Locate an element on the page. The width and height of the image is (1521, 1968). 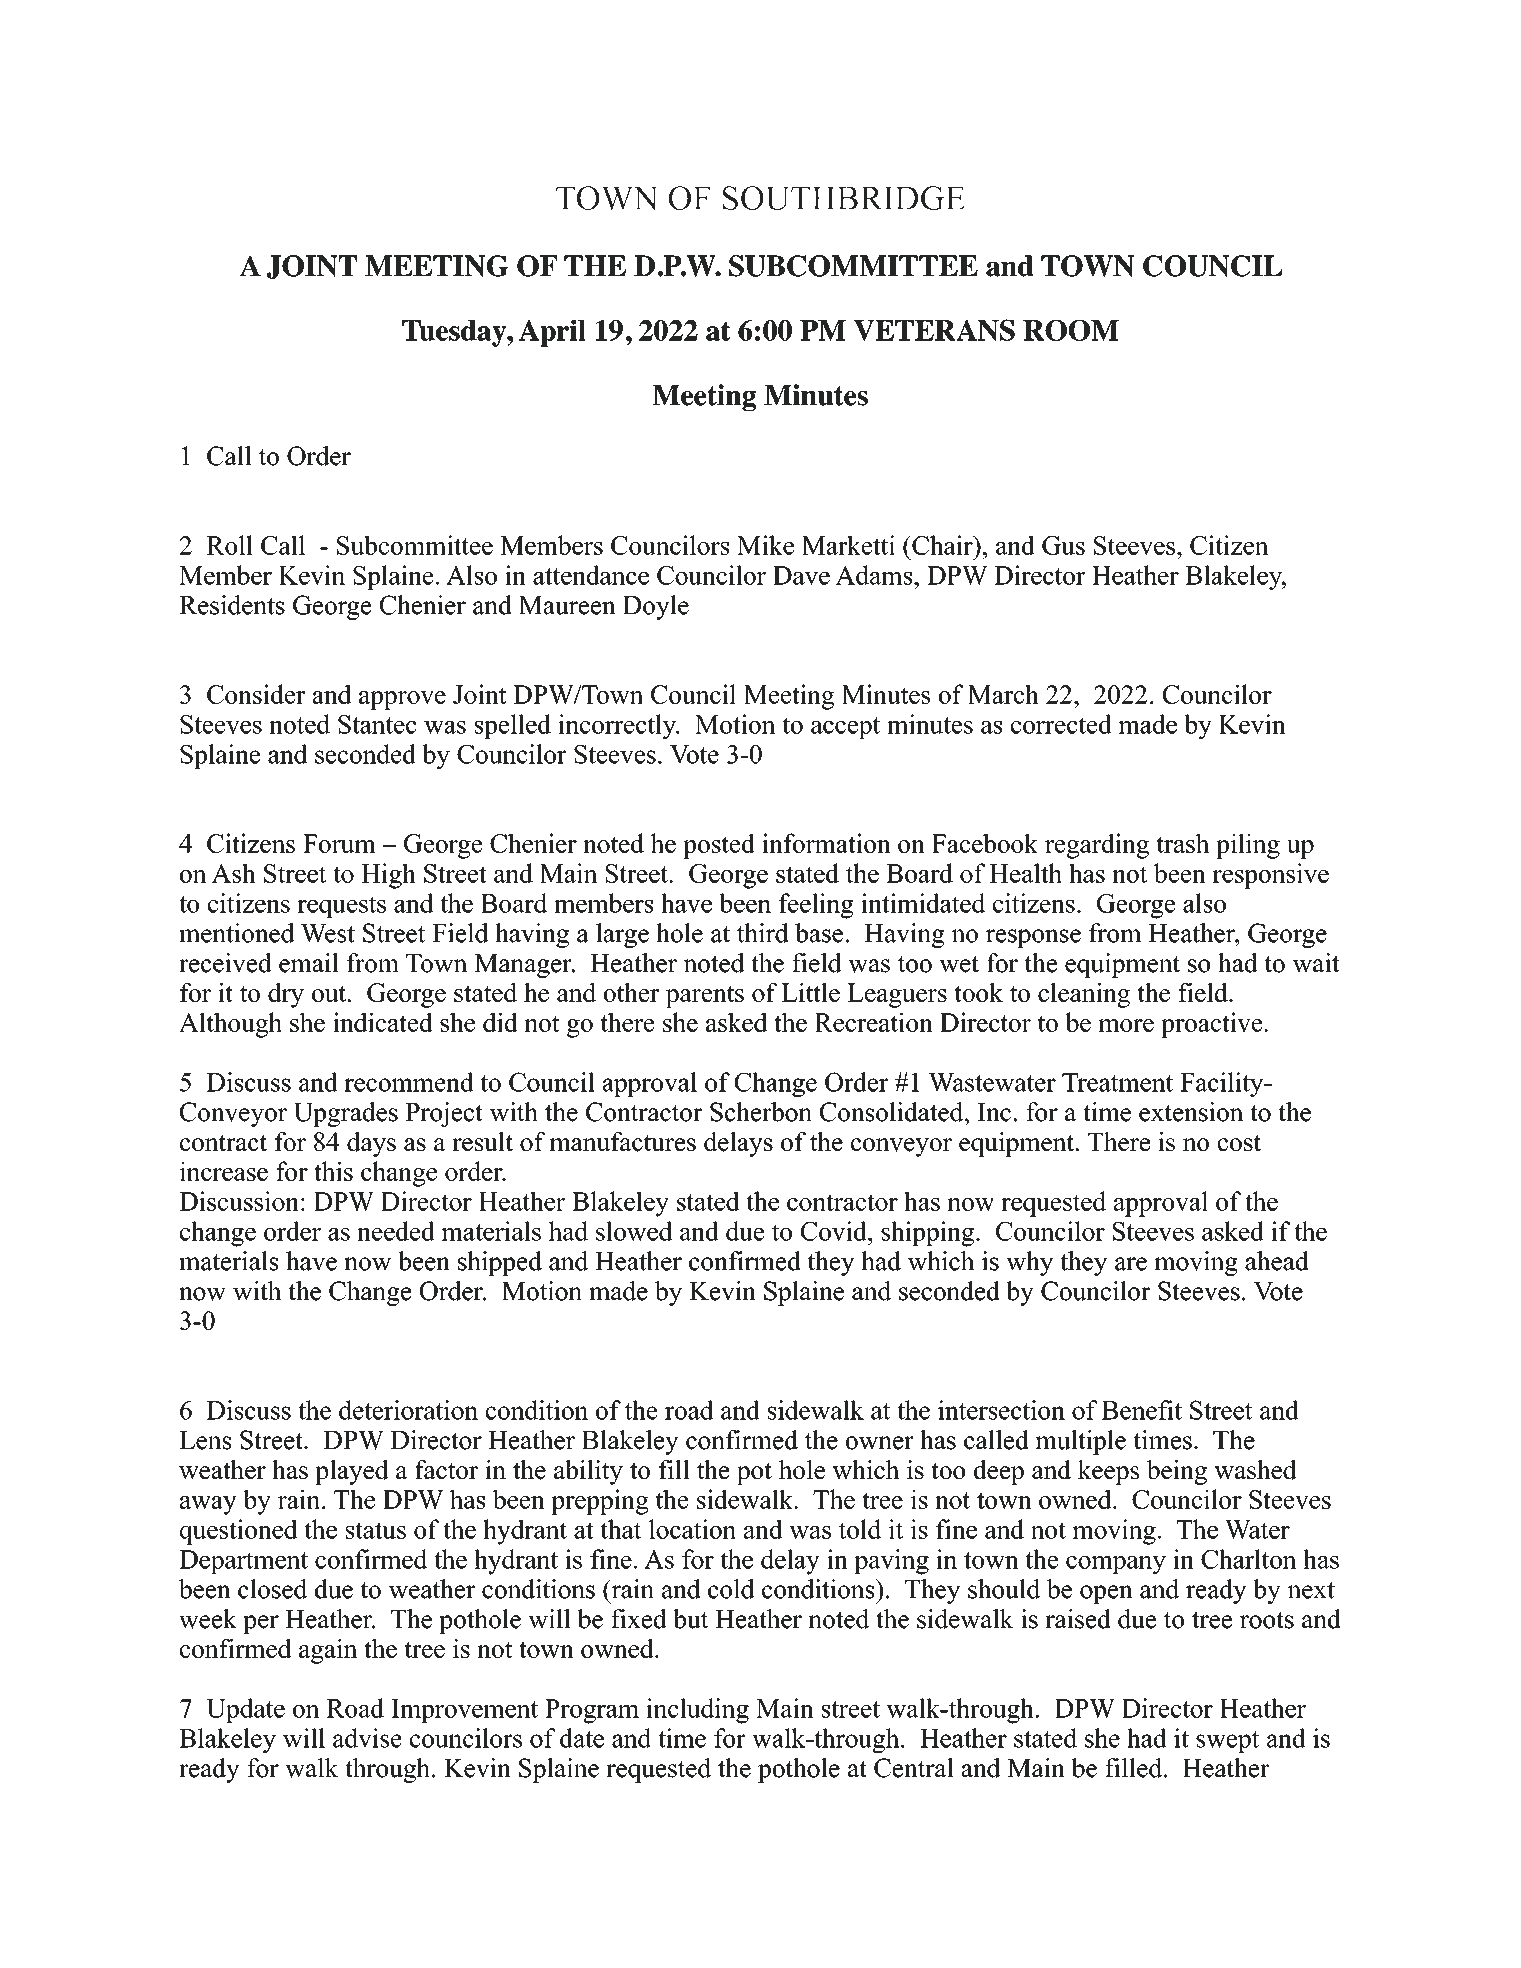
accept is located at coordinates (845, 728).
